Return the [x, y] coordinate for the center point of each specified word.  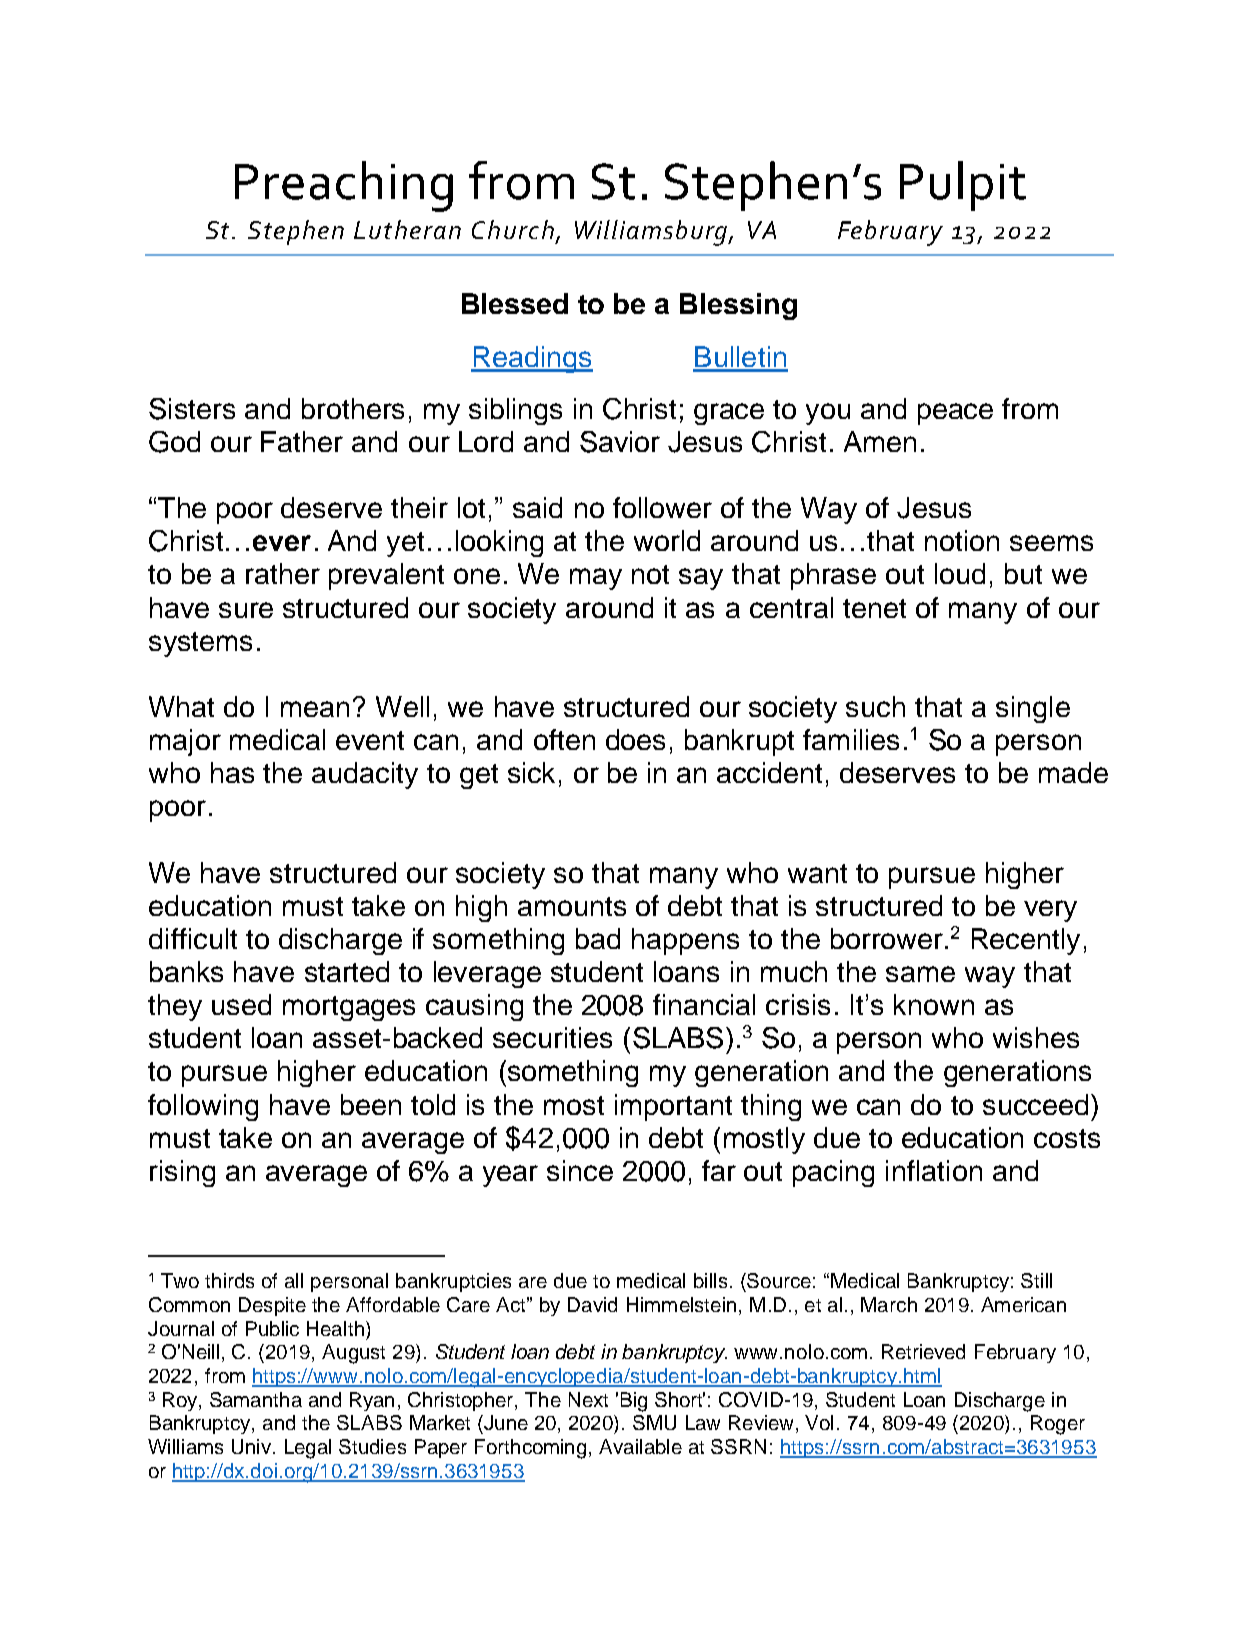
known [934, 1004]
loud [960, 573]
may [596, 579]
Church [513, 229]
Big [634, 1402]
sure [246, 610]
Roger [1058, 1425]
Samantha [256, 1399]
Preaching [344, 186]
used [241, 1004]
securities [552, 1037]
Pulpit [963, 186]
